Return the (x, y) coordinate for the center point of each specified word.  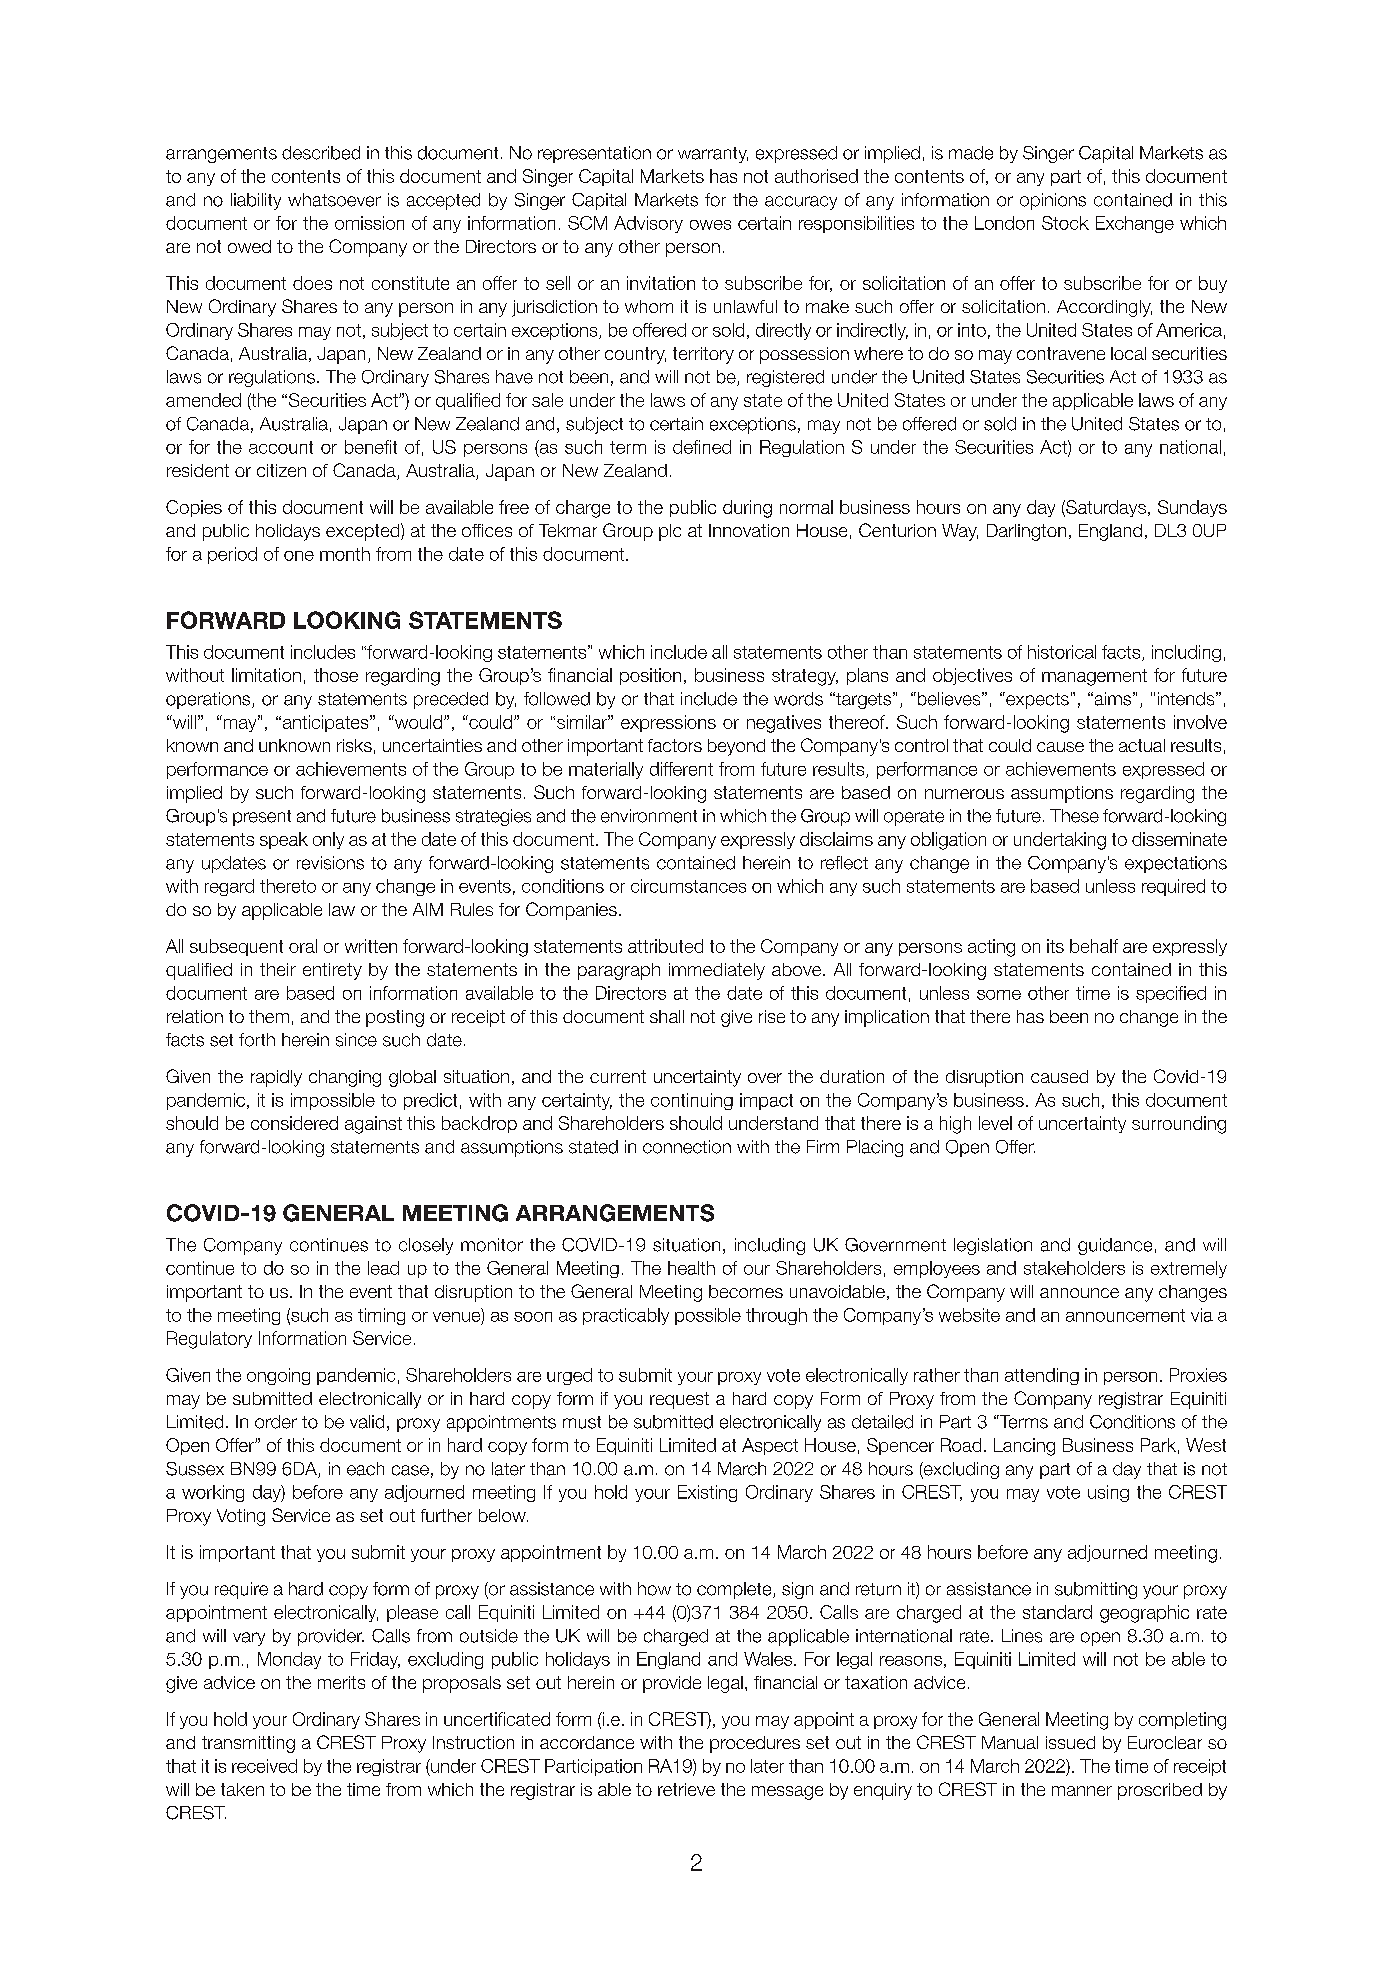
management (1094, 677)
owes (710, 225)
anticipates (325, 723)
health (691, 1268)
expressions (668, 723)
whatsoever (334, 200)
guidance (1115, 1246)
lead (383, 1268)
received (264, 1766)
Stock (1065, 223)
